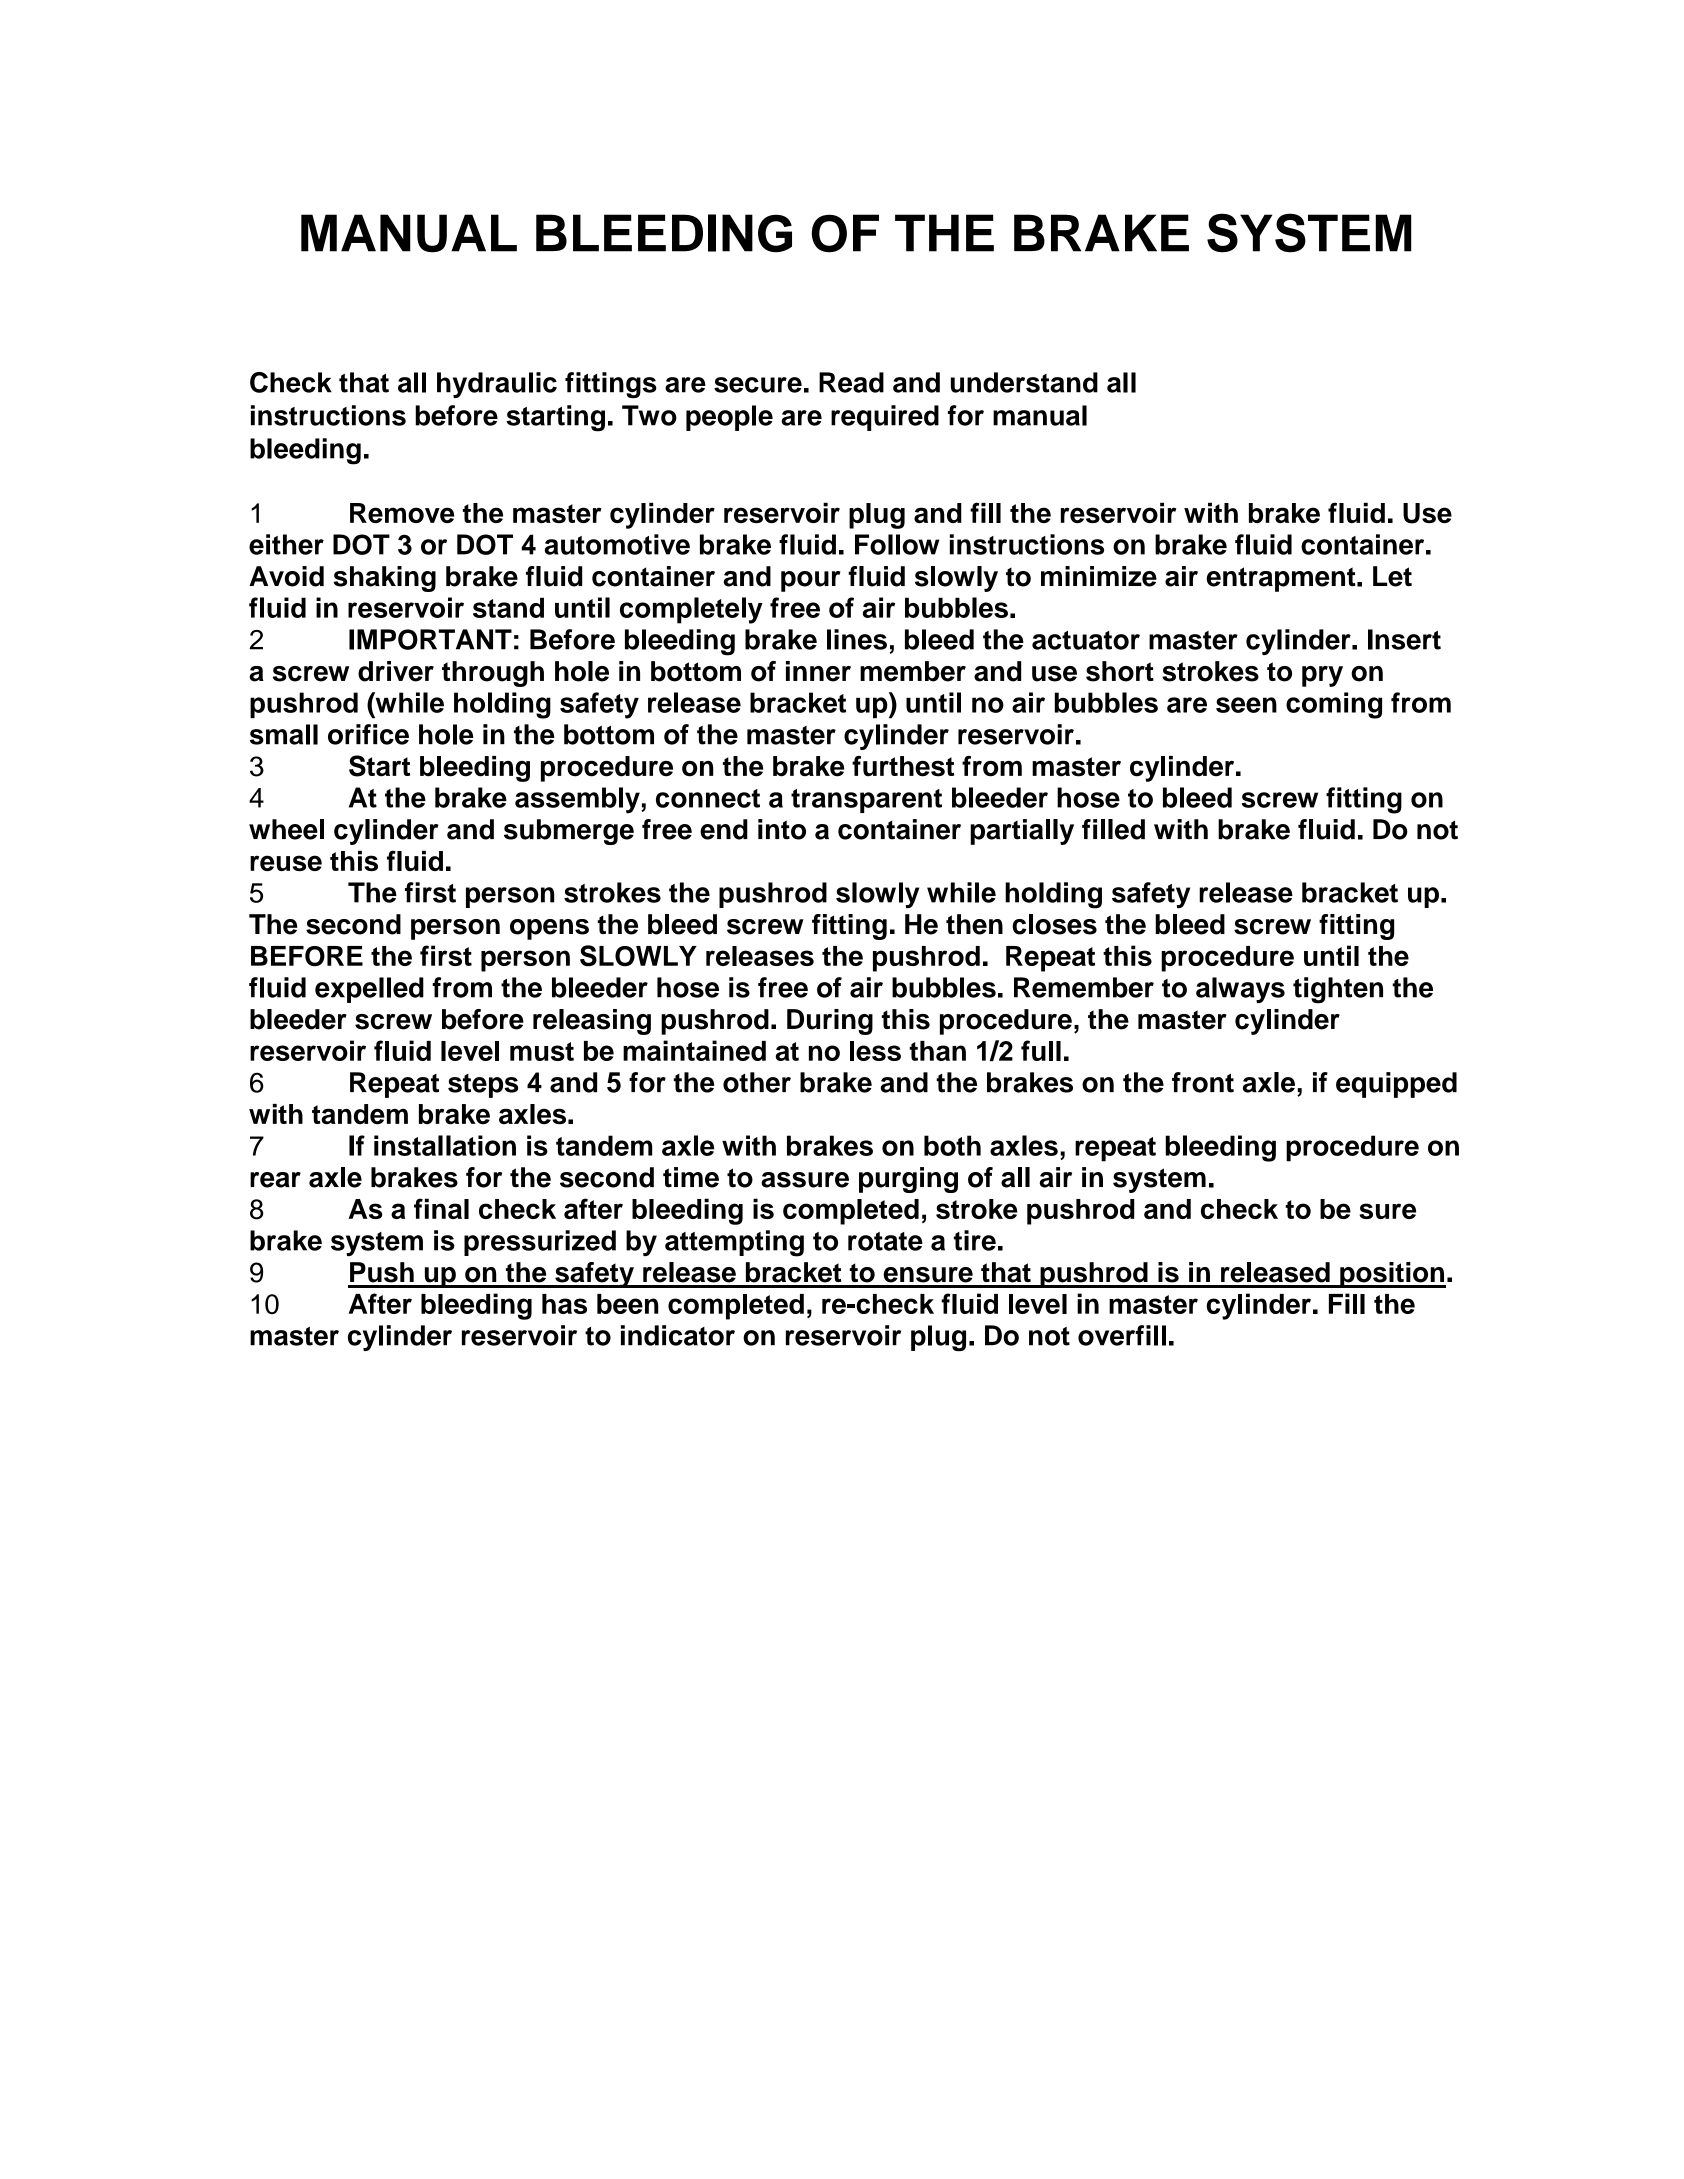 The image size is (1684, 2179). I want to click on position, so click(1392, 1275).
